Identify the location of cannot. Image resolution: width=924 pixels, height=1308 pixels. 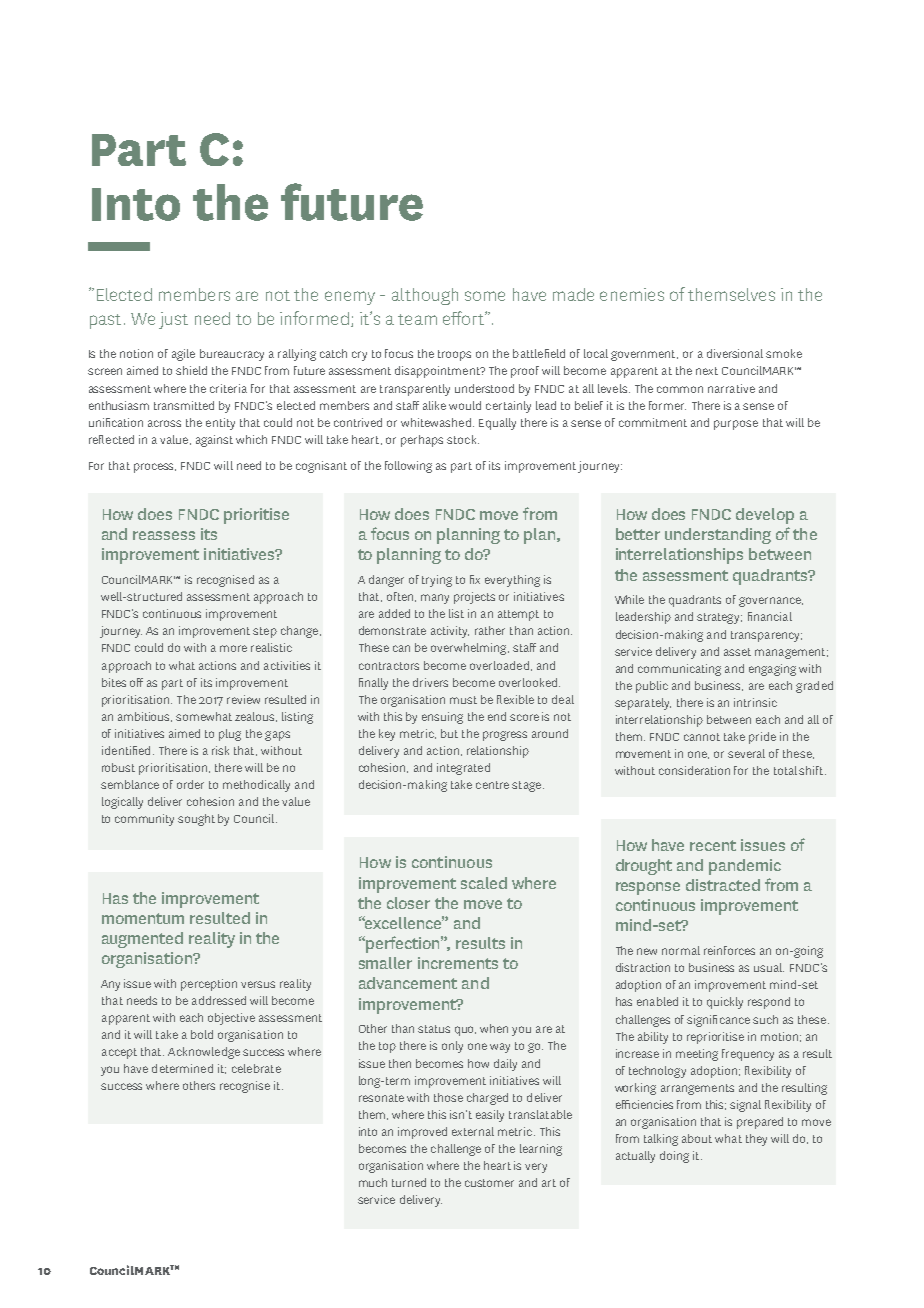
(702, 737).
